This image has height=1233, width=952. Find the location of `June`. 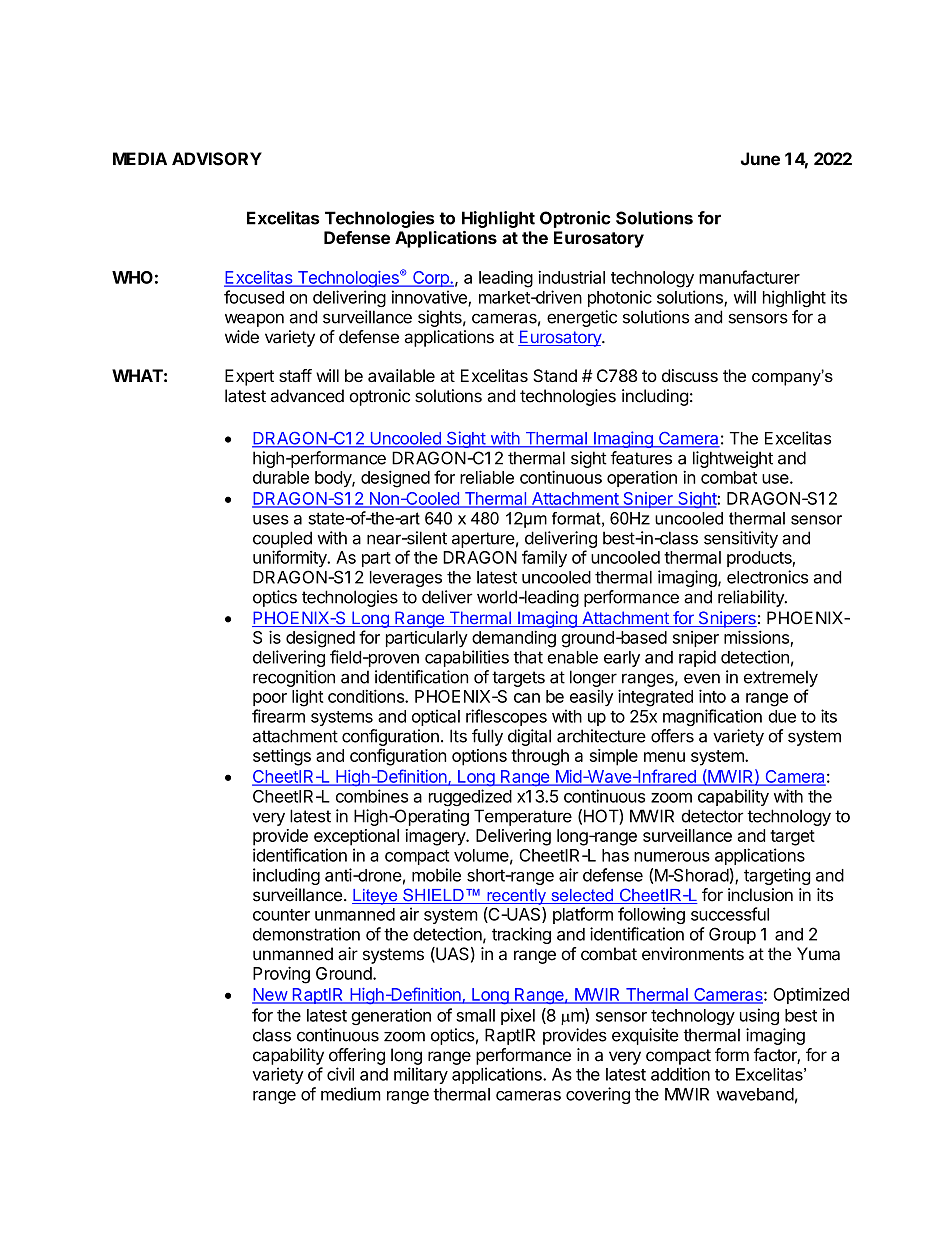

June is located at coordinates (760, 159).
